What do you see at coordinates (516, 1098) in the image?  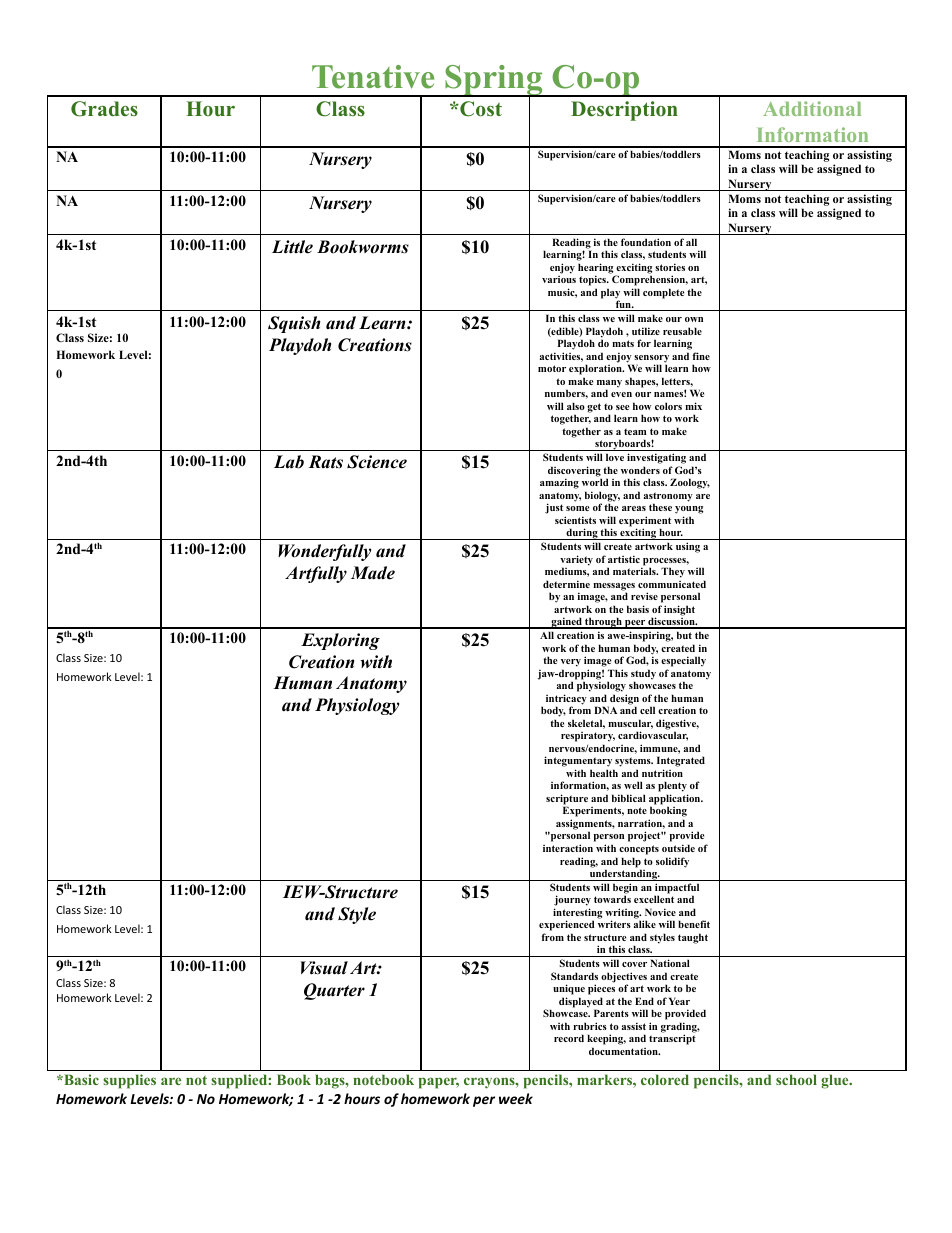 I see `week` at bounding box center [516, 1098].
